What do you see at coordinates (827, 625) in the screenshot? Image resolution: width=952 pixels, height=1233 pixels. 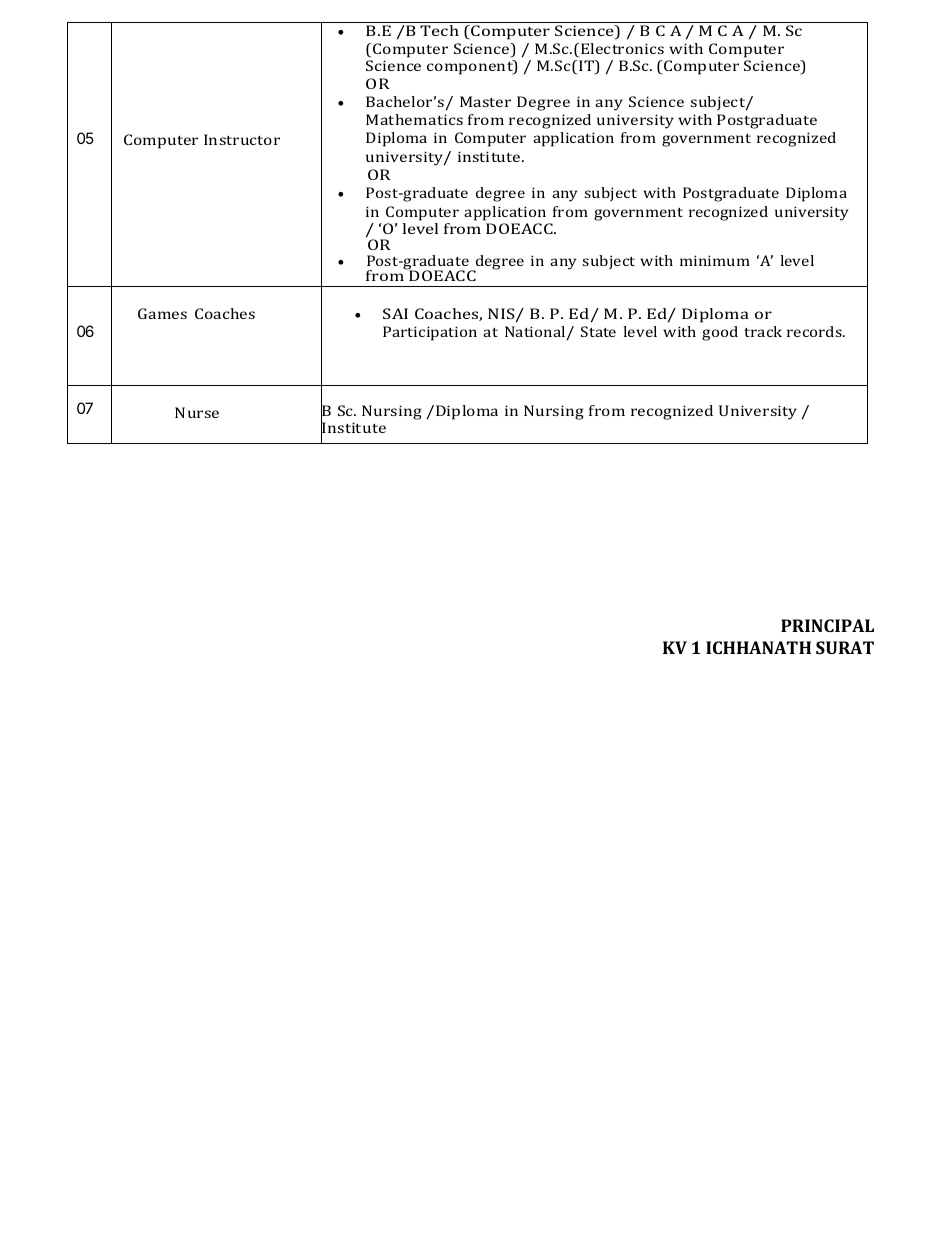 I see `PRINCIPAL` at bounding box center [827, 625].
